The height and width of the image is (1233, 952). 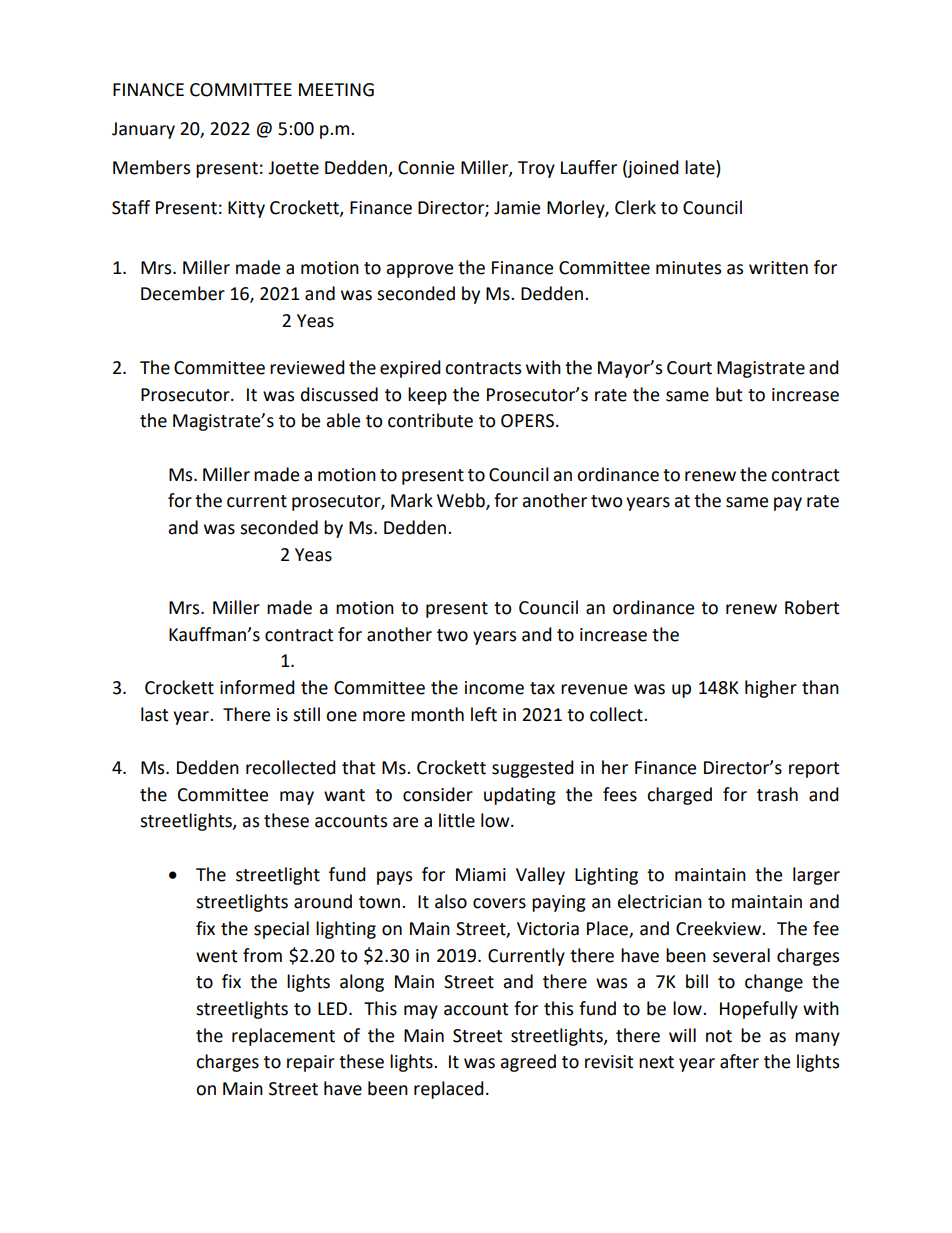 I want to click on trash, so click(x=777, y=794).
